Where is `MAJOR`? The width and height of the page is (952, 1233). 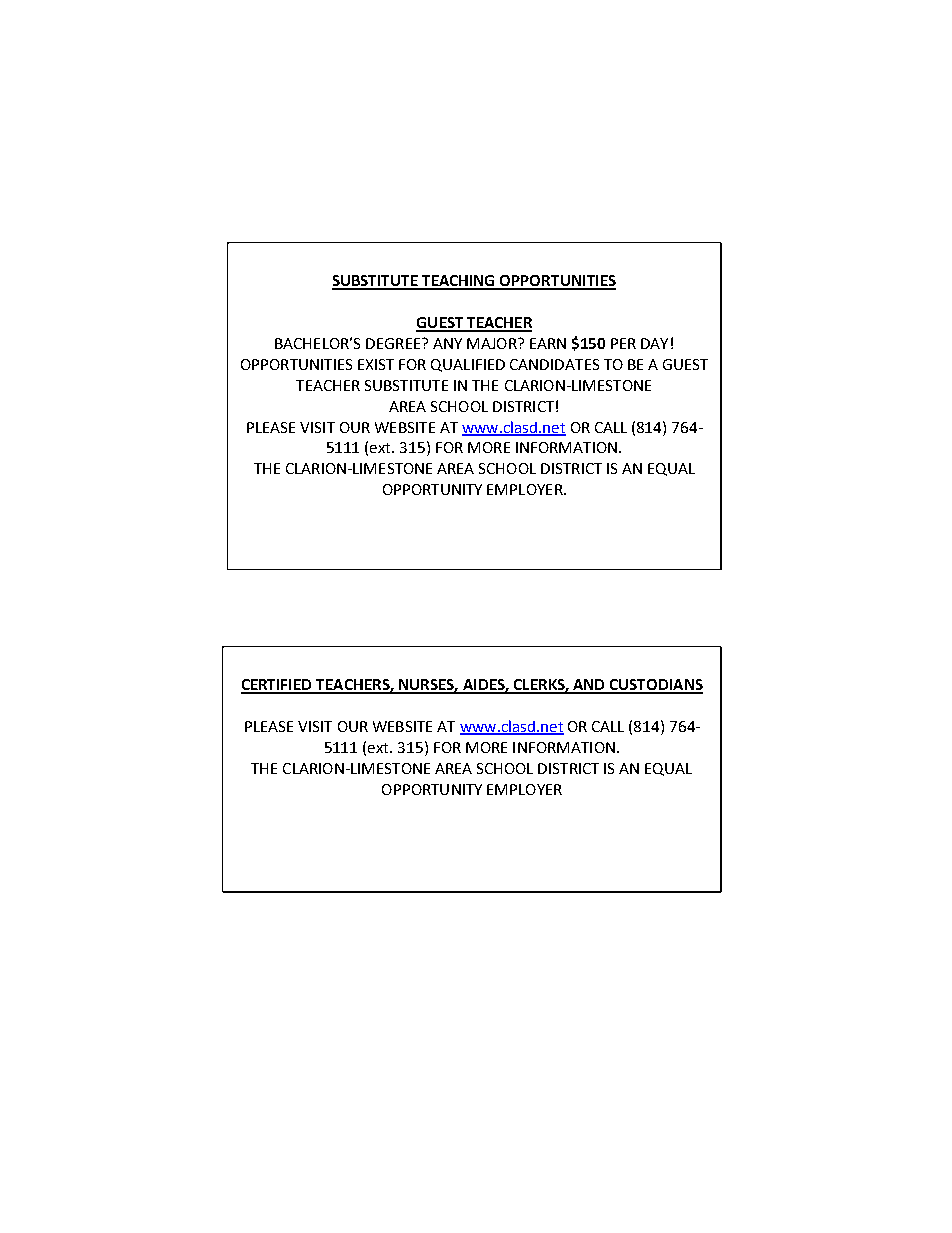 MAJOR is located at coordinates (493, 343).
